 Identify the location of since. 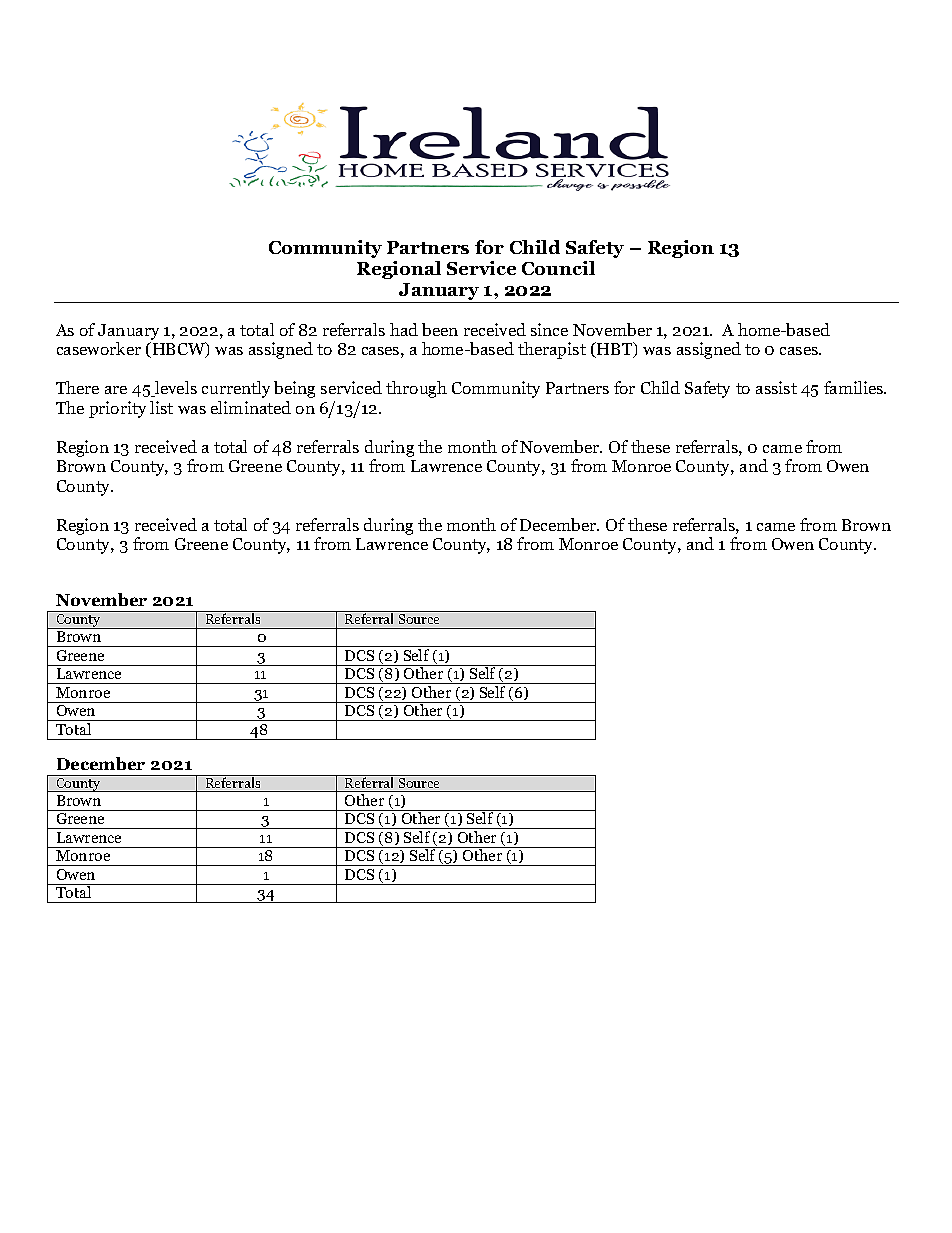
(549, 329).
